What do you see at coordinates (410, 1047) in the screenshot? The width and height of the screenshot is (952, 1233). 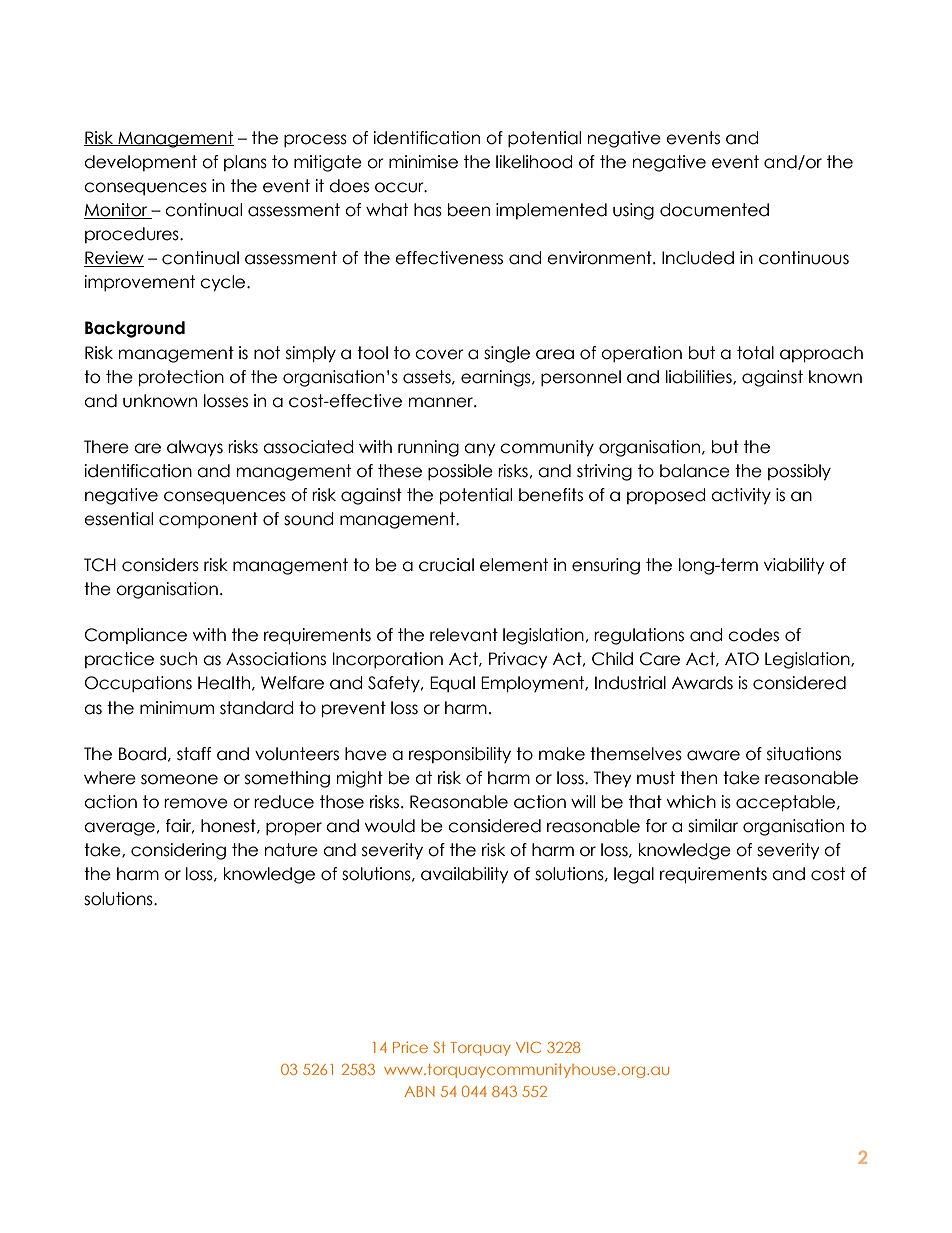 I see `Price` at bounding box center [410, 1047].
